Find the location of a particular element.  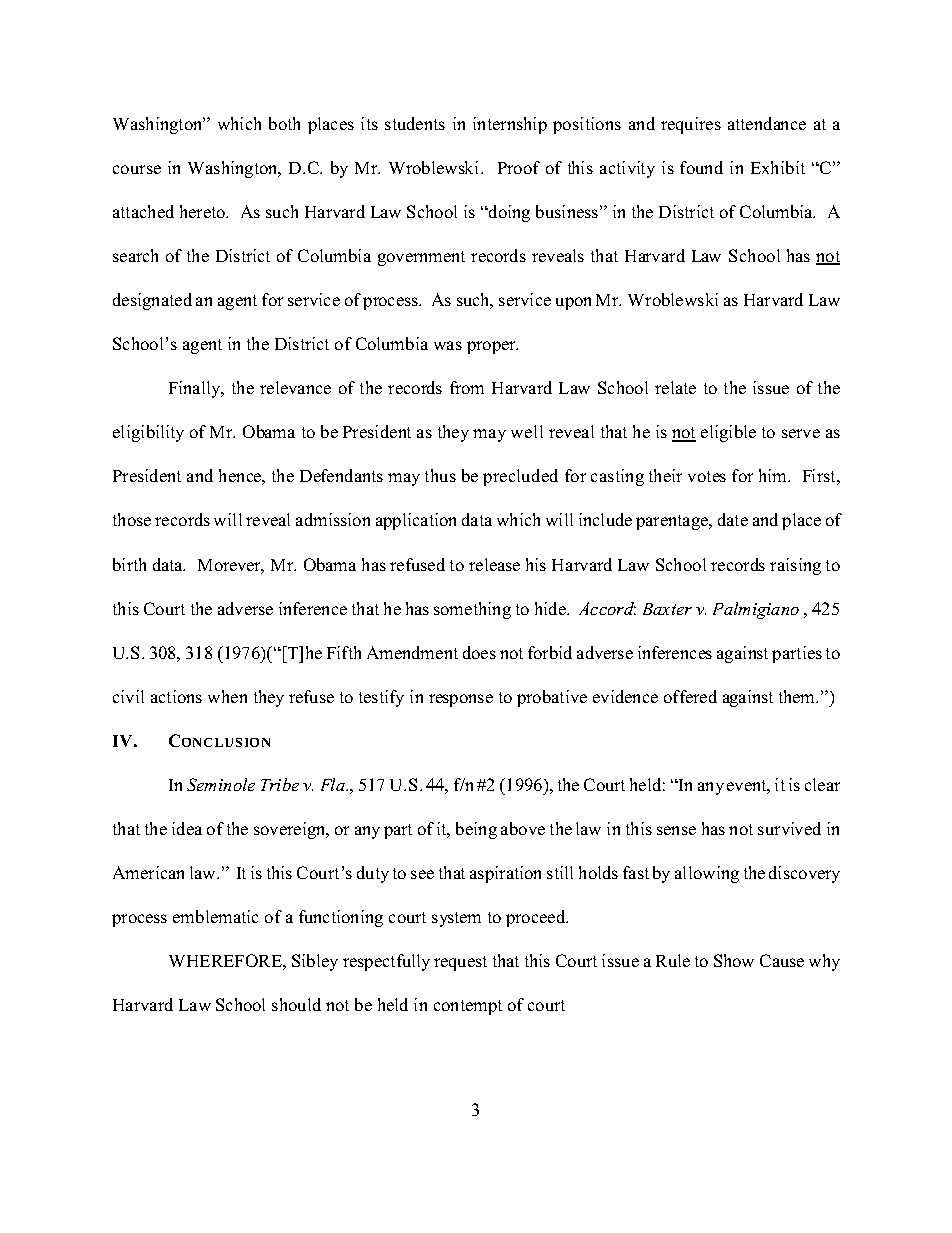

Show is located at coordinates (734, 960).
